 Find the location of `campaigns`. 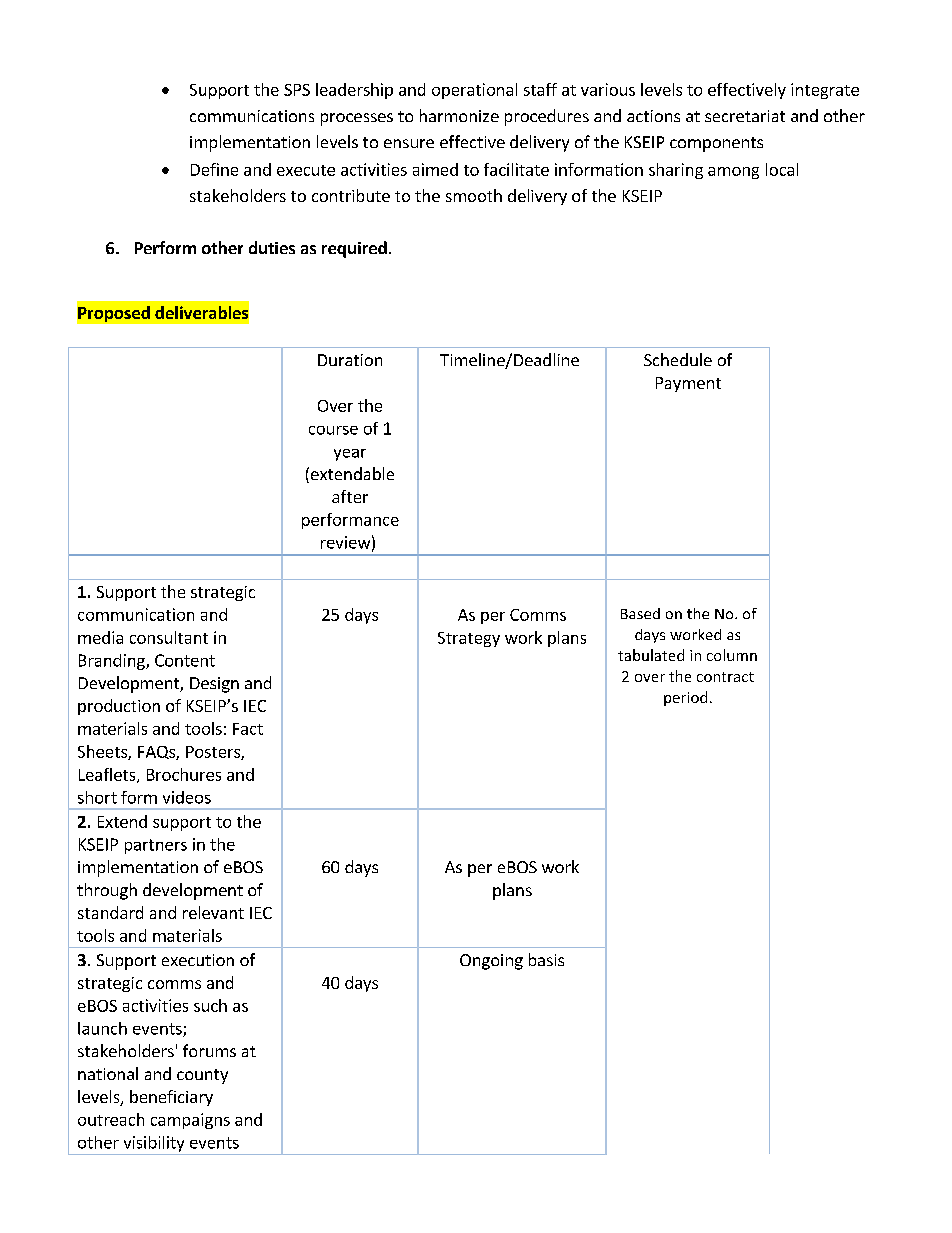

campaigns is located at coordinates (190, 1121).
